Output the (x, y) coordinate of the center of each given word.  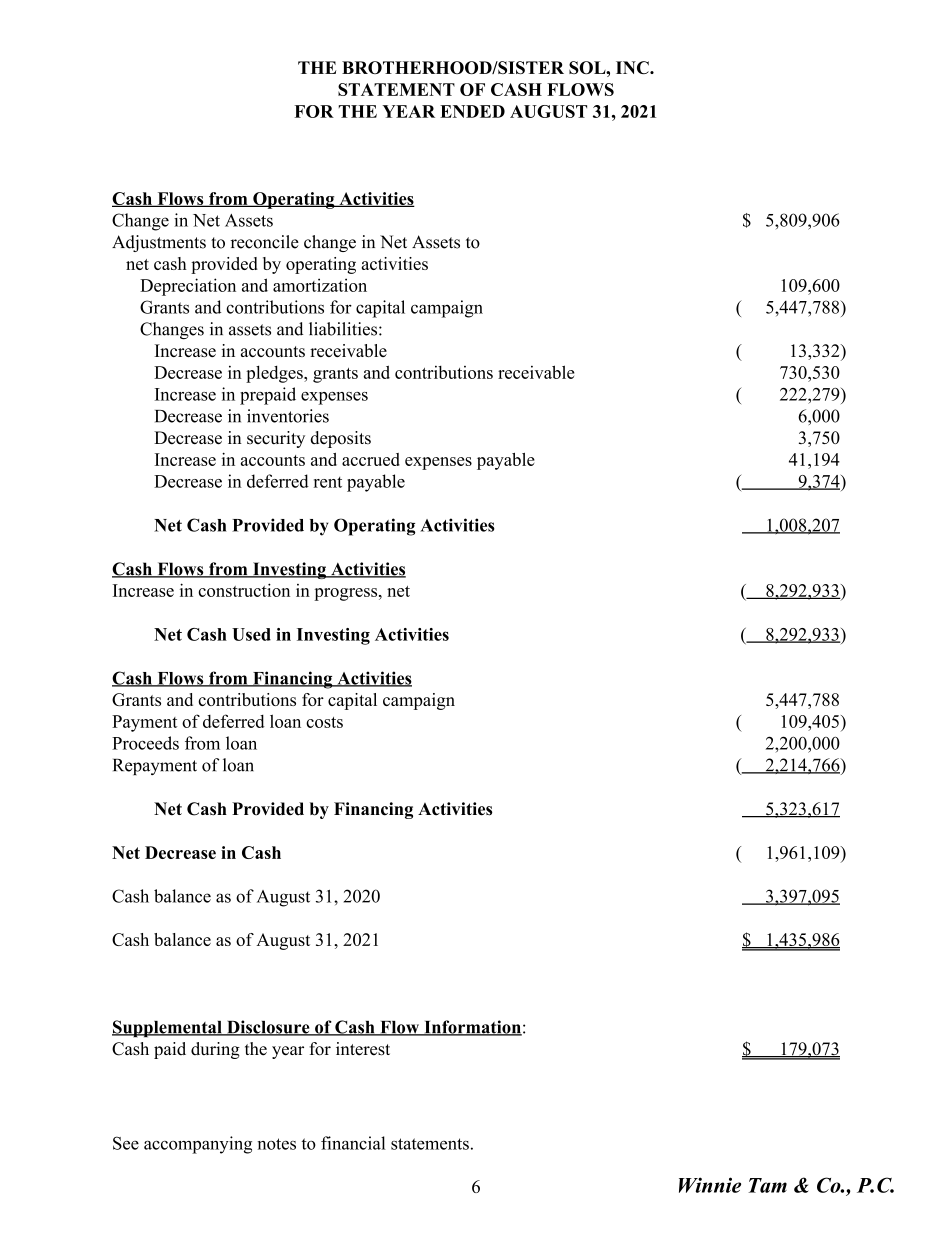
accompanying (198, 1145)
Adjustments (159, 243)
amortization (320, 285)
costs (324, 722)
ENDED (472, 111)
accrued (371, 459)
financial (353, 1143)
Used (251, 634)
